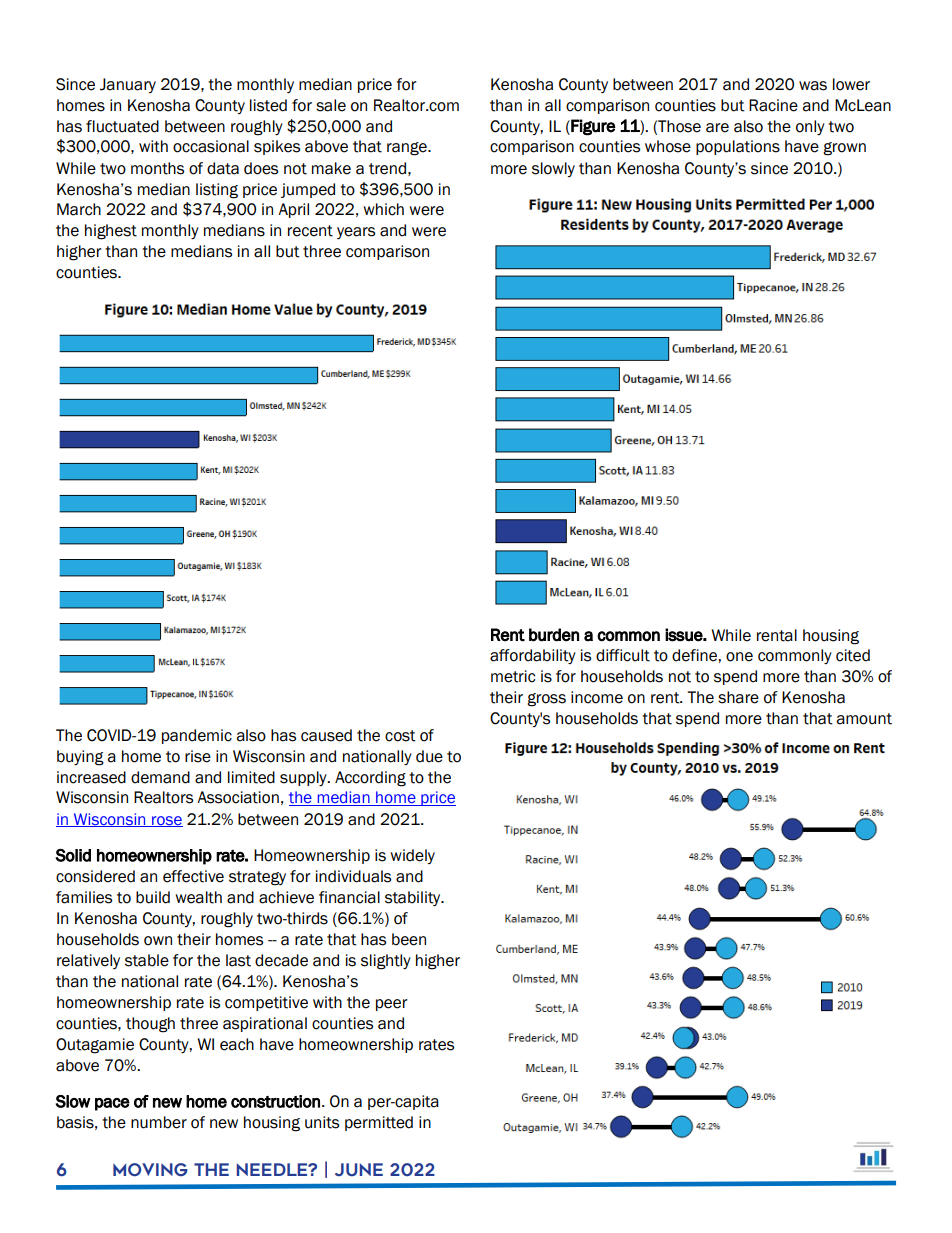 This document has width=952, height=1233. What do you see at coordinates (160, 777) in the document?
I see `demand` at bounding box center [160, 777].
